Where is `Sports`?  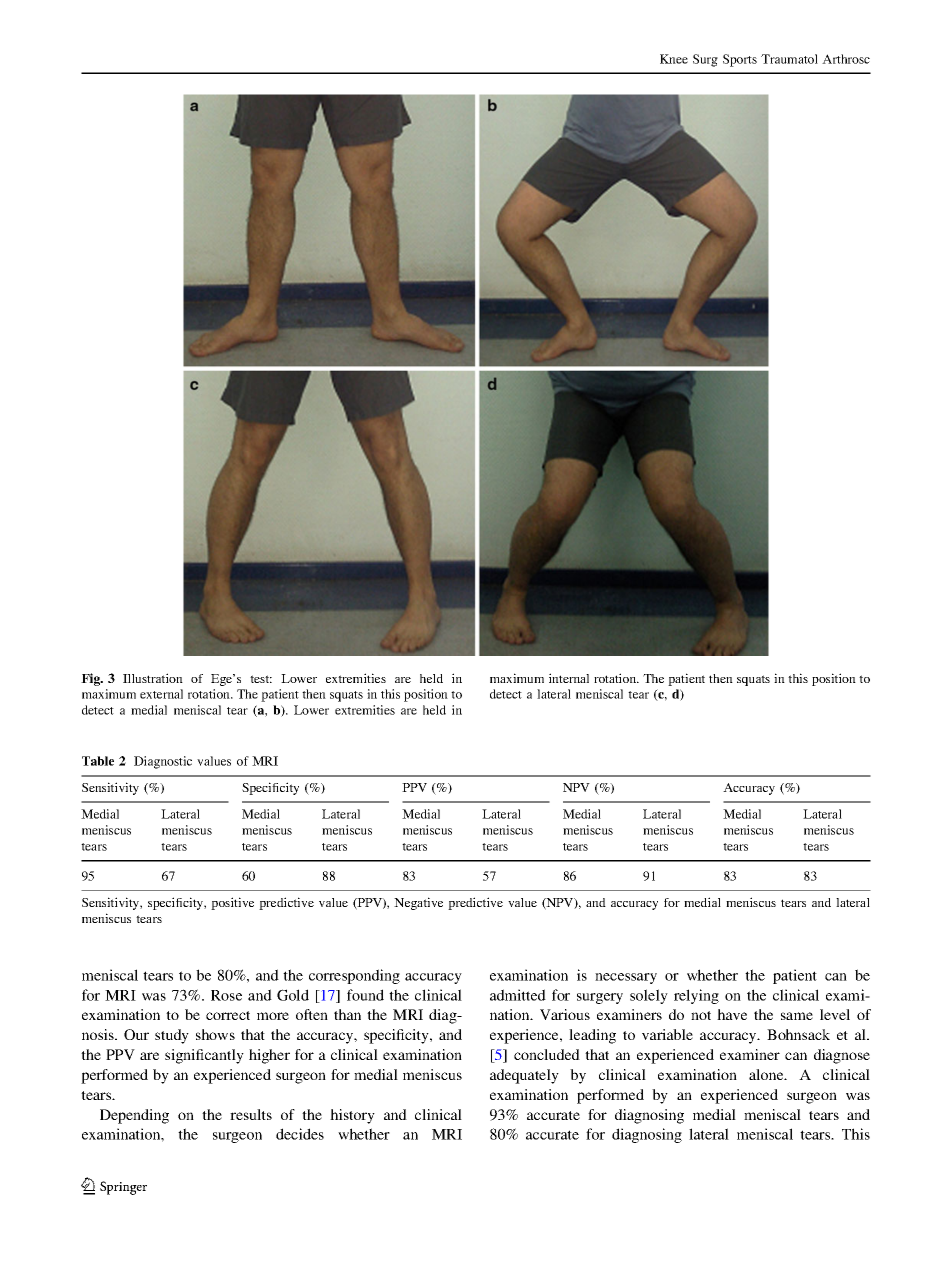 Sports is located at coordinates (740, 60).
